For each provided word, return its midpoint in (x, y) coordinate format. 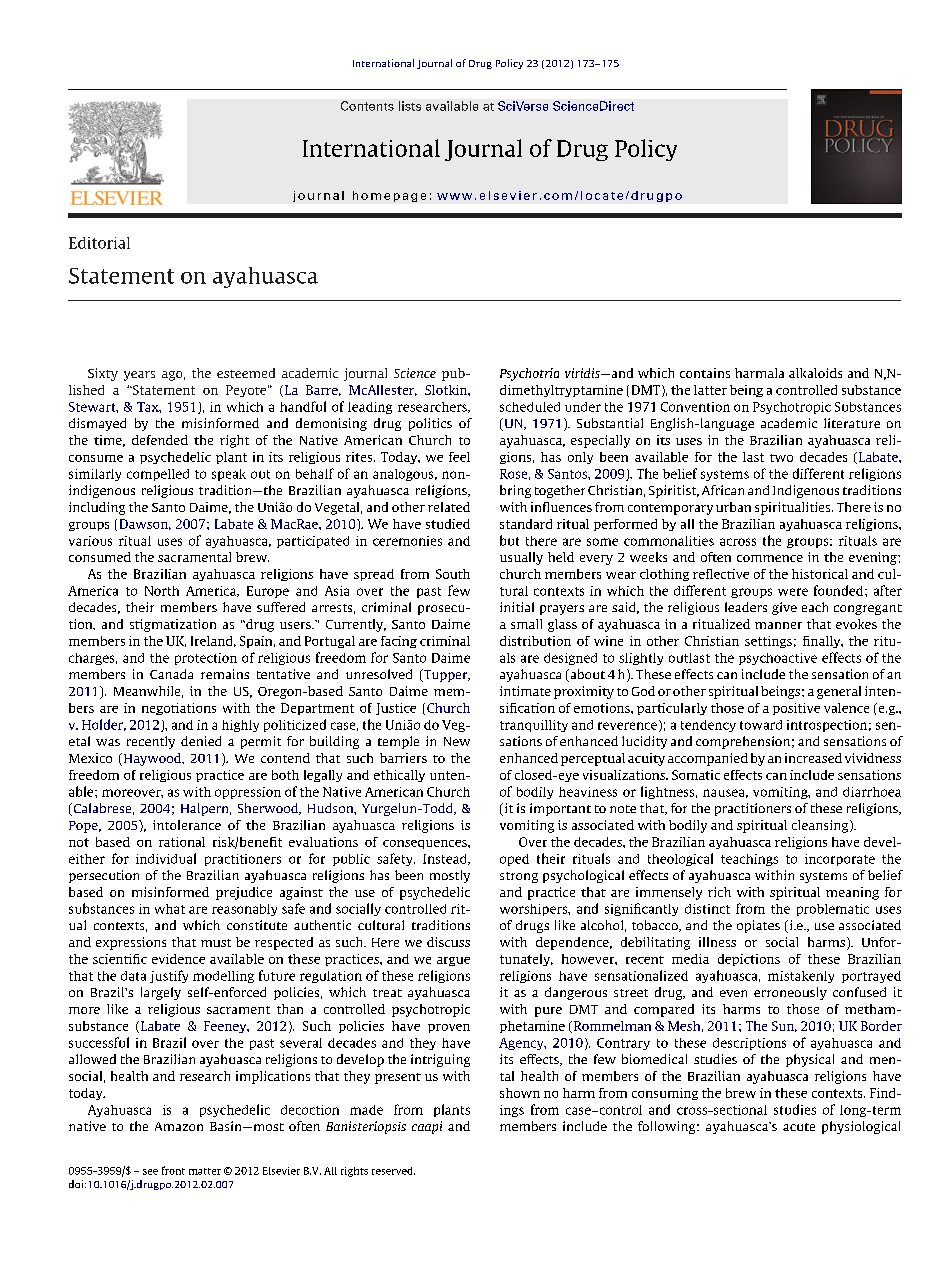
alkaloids (815, 373)
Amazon (179, 1126)
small (526, 624)
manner (778, 625)
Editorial (99, 243)
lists (410, 106)
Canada (171, 674)
